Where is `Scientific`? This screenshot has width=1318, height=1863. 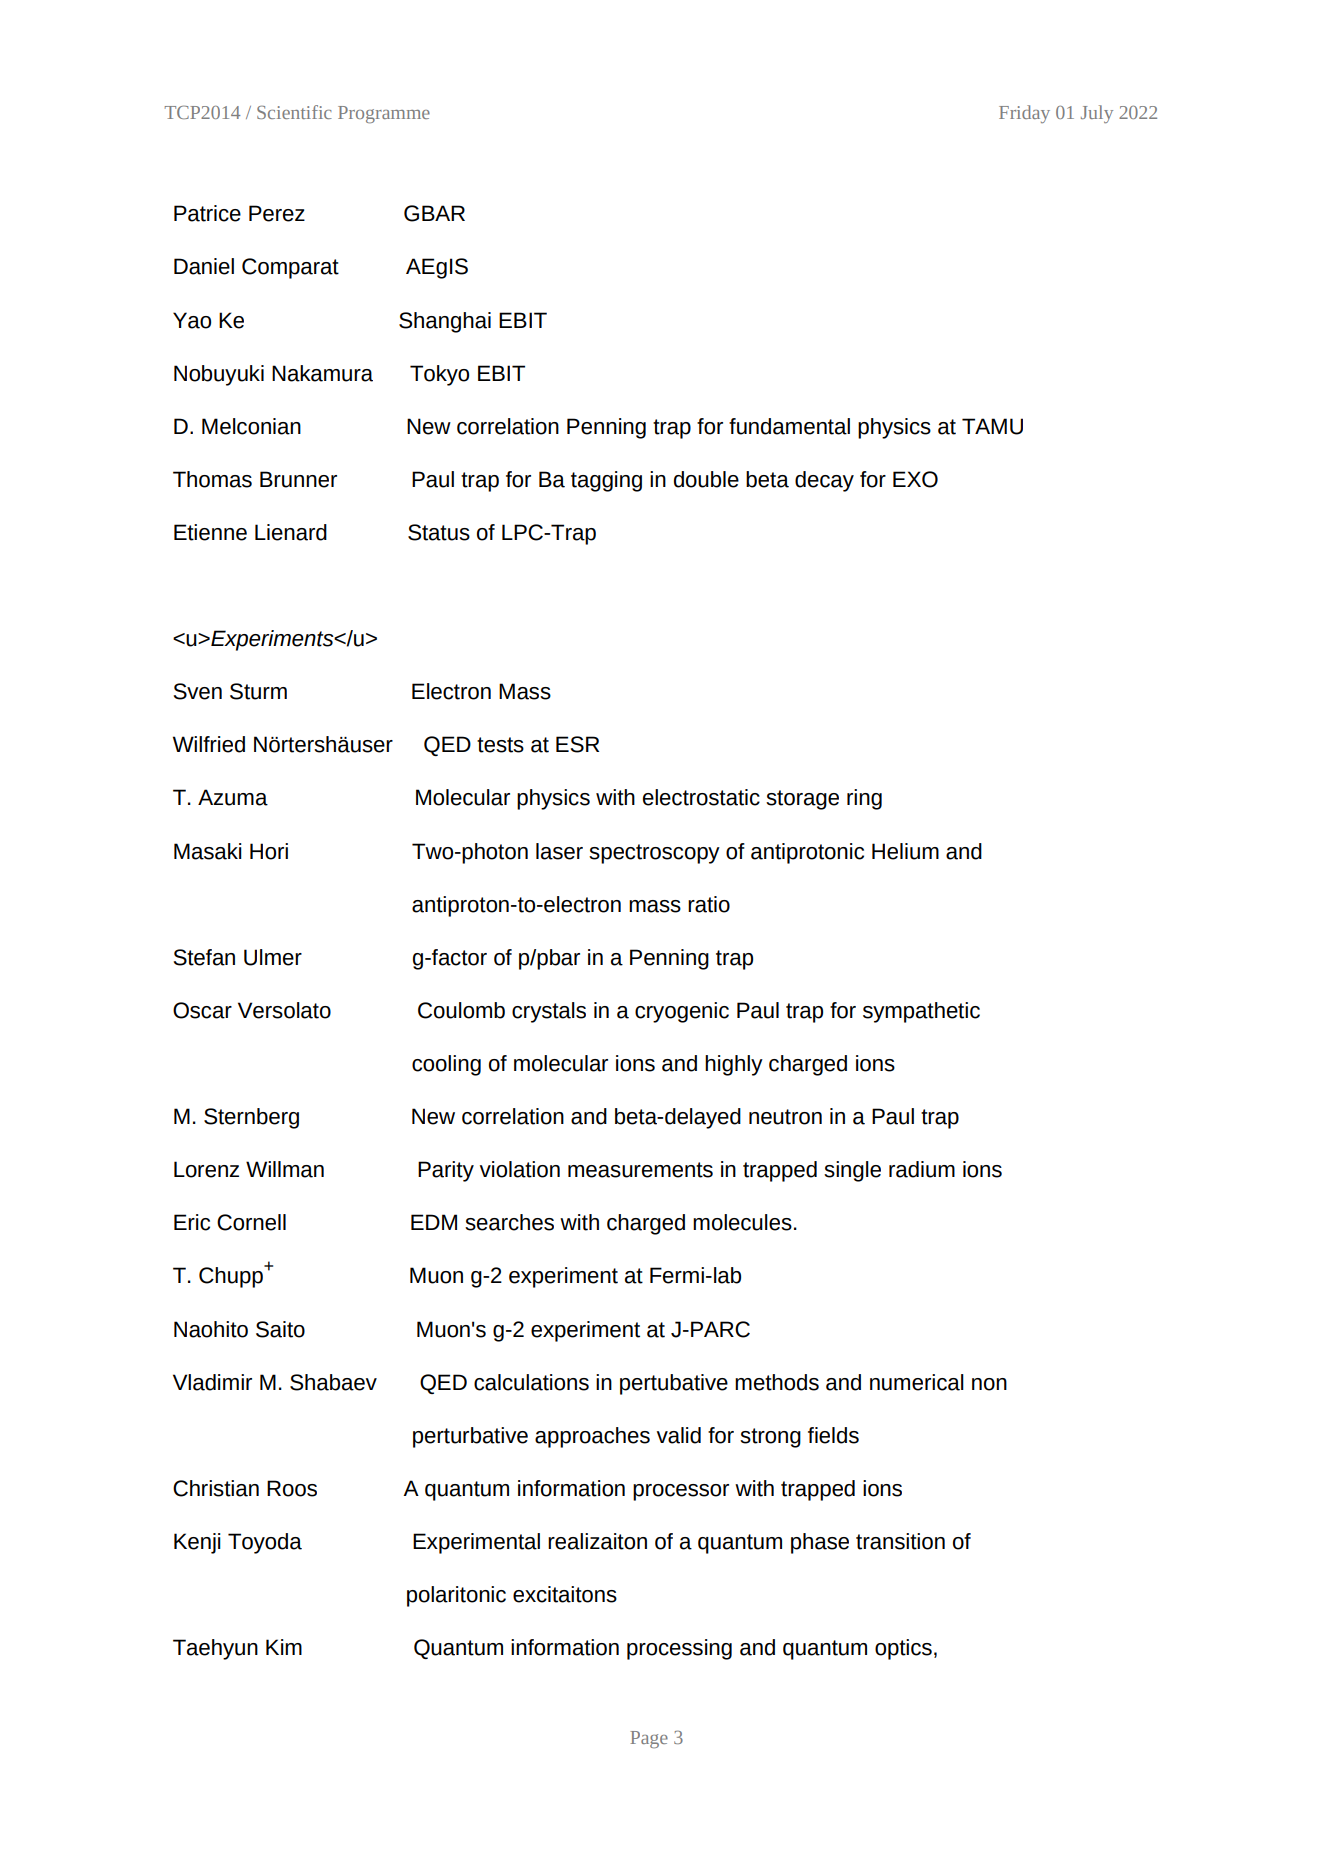
Scientific is located at coordinates (294, 112).
